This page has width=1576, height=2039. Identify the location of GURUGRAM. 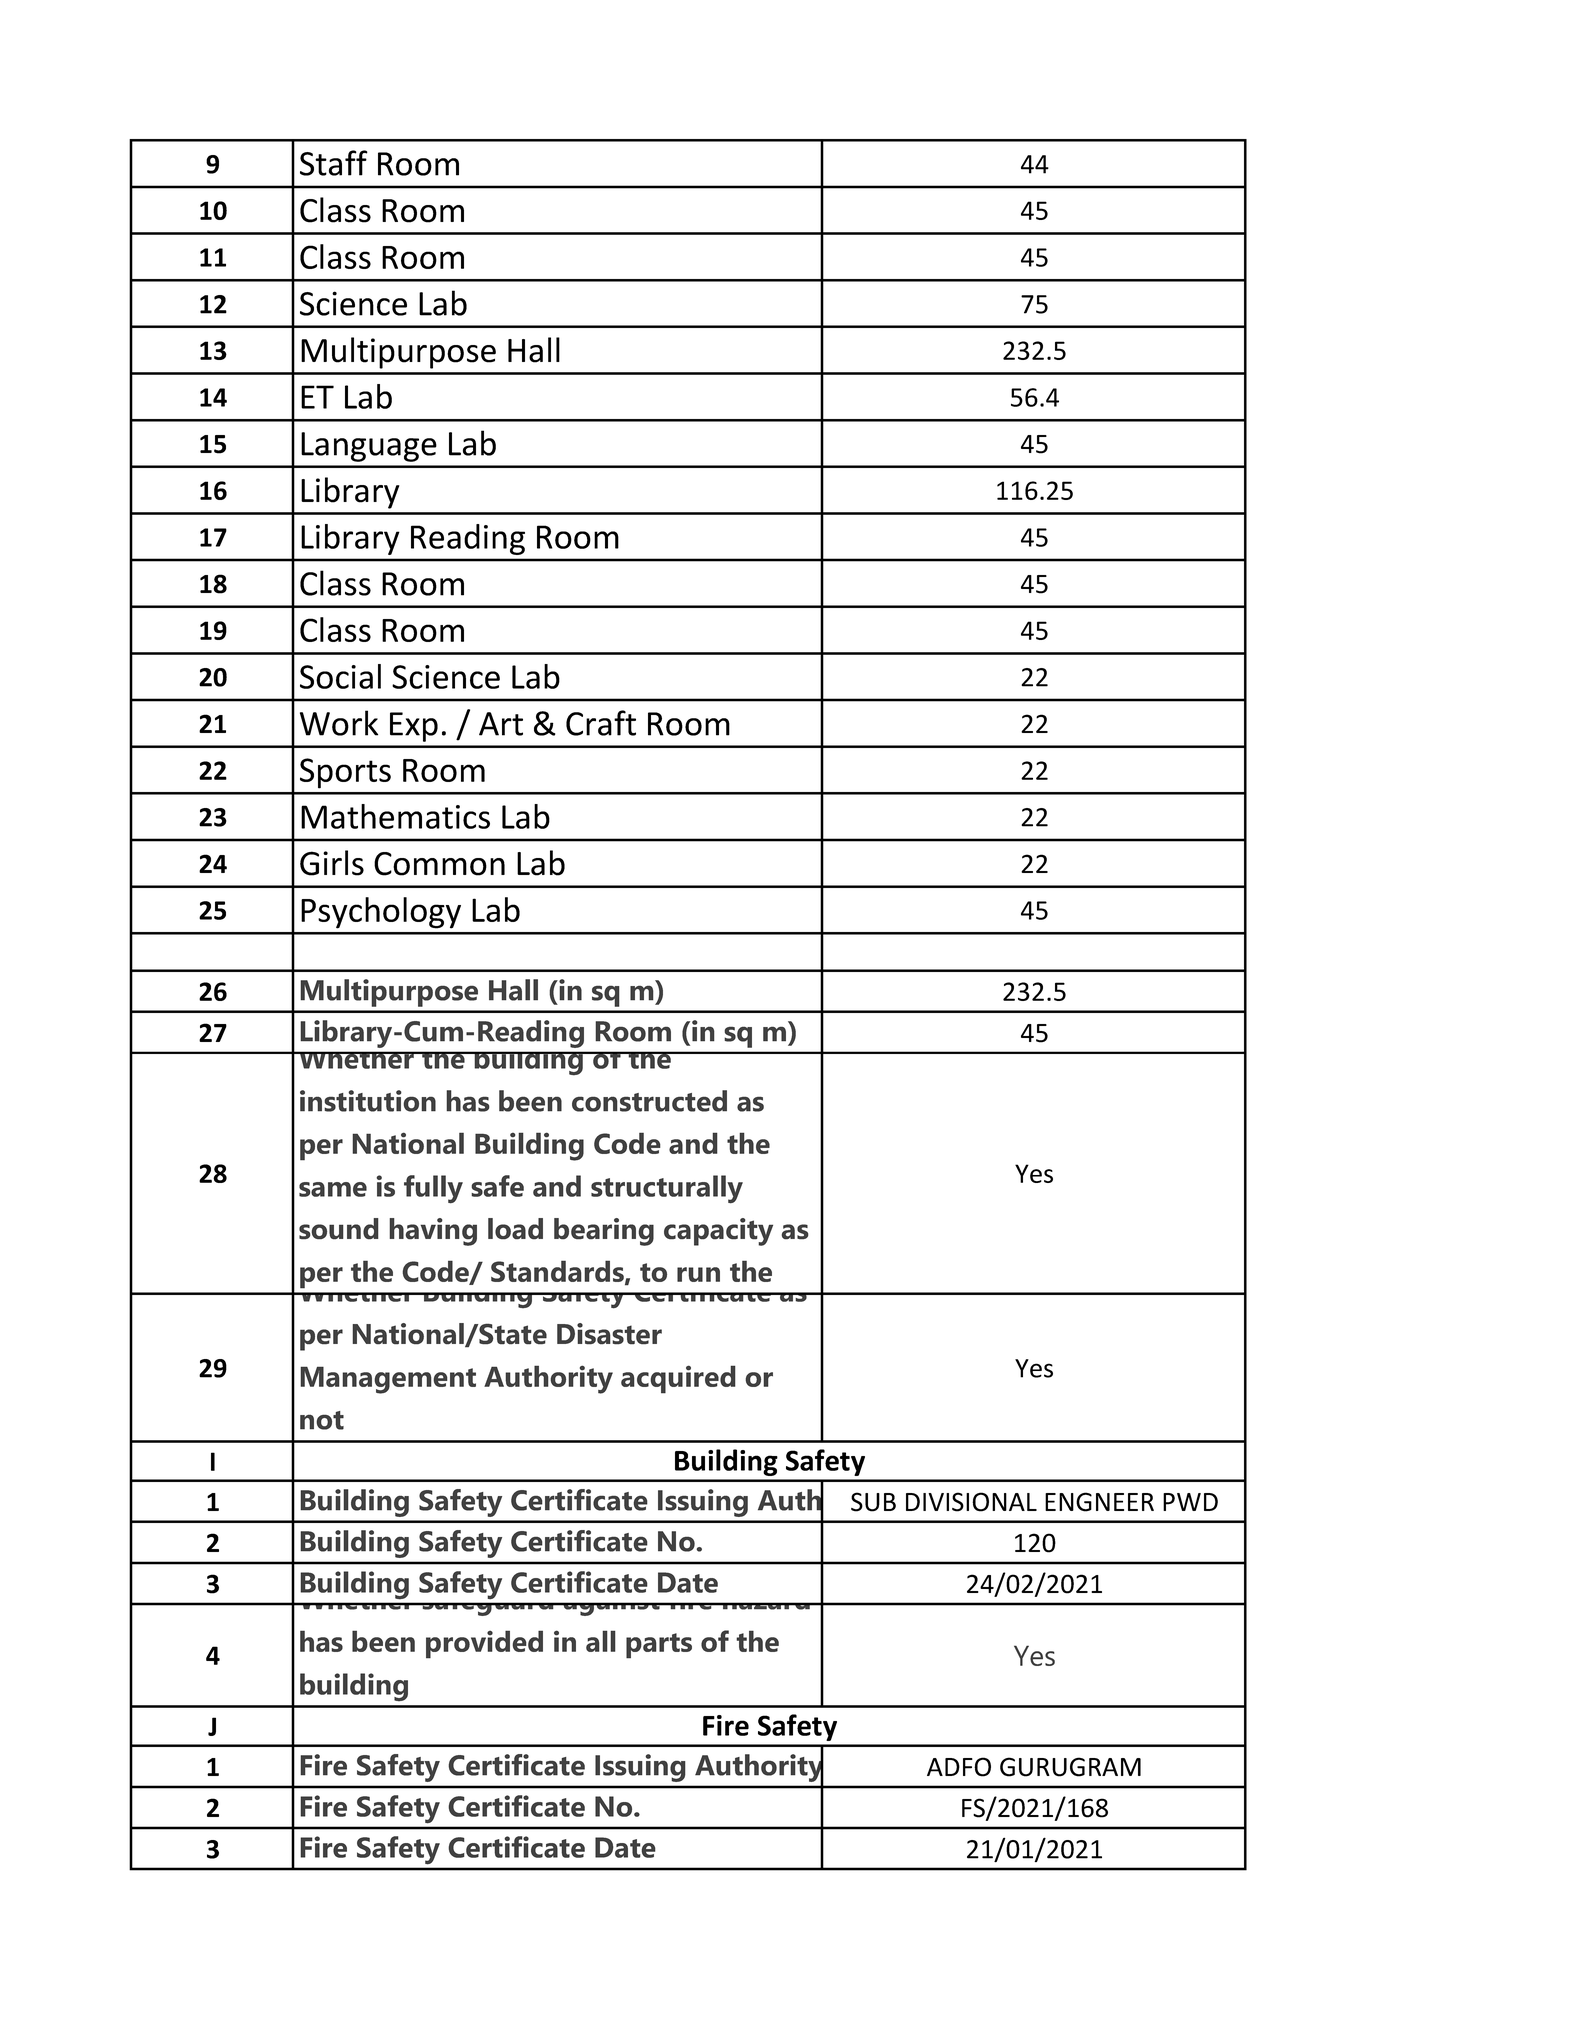
(1070, 1767).
